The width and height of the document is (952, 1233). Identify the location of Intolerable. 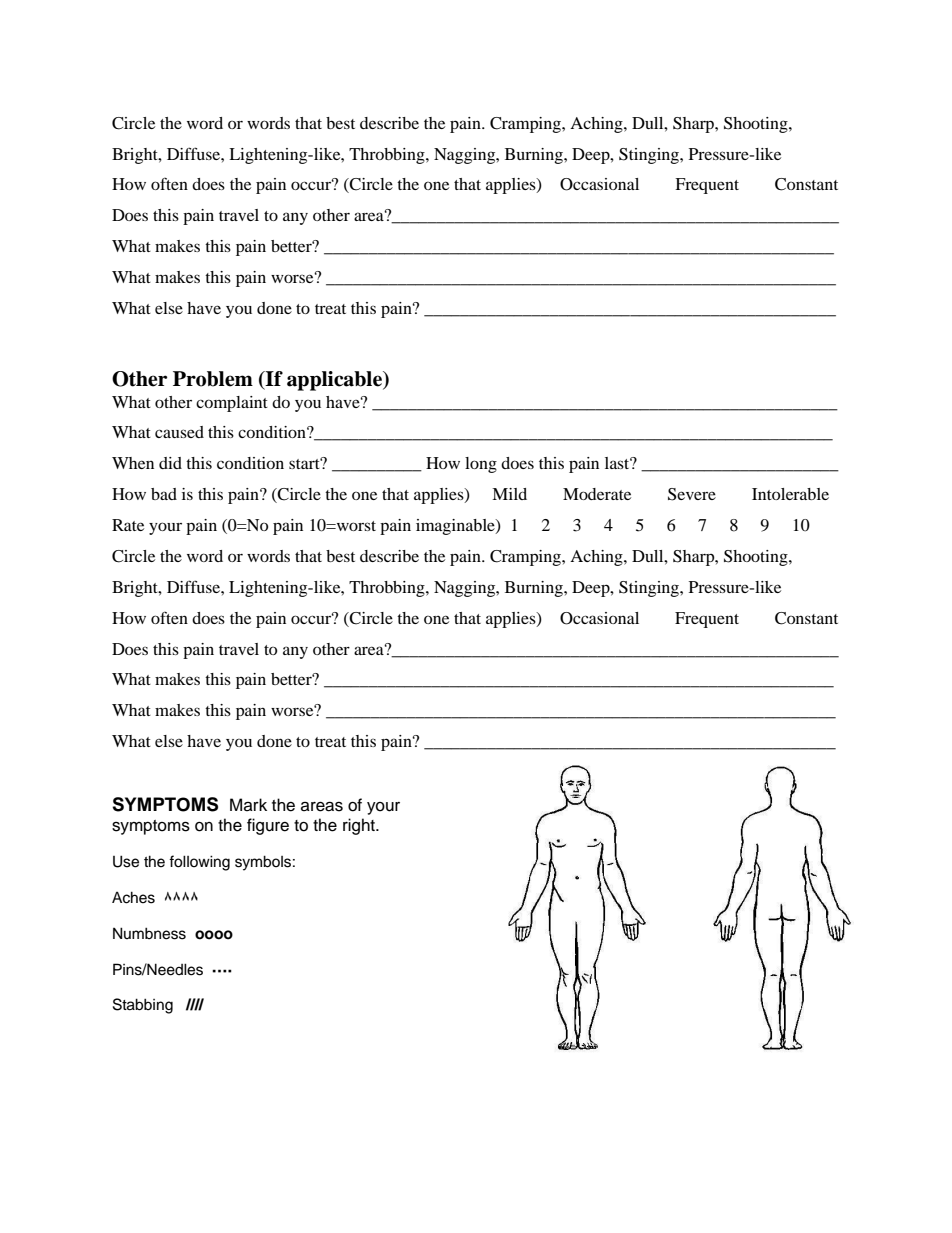
(790, 494).
